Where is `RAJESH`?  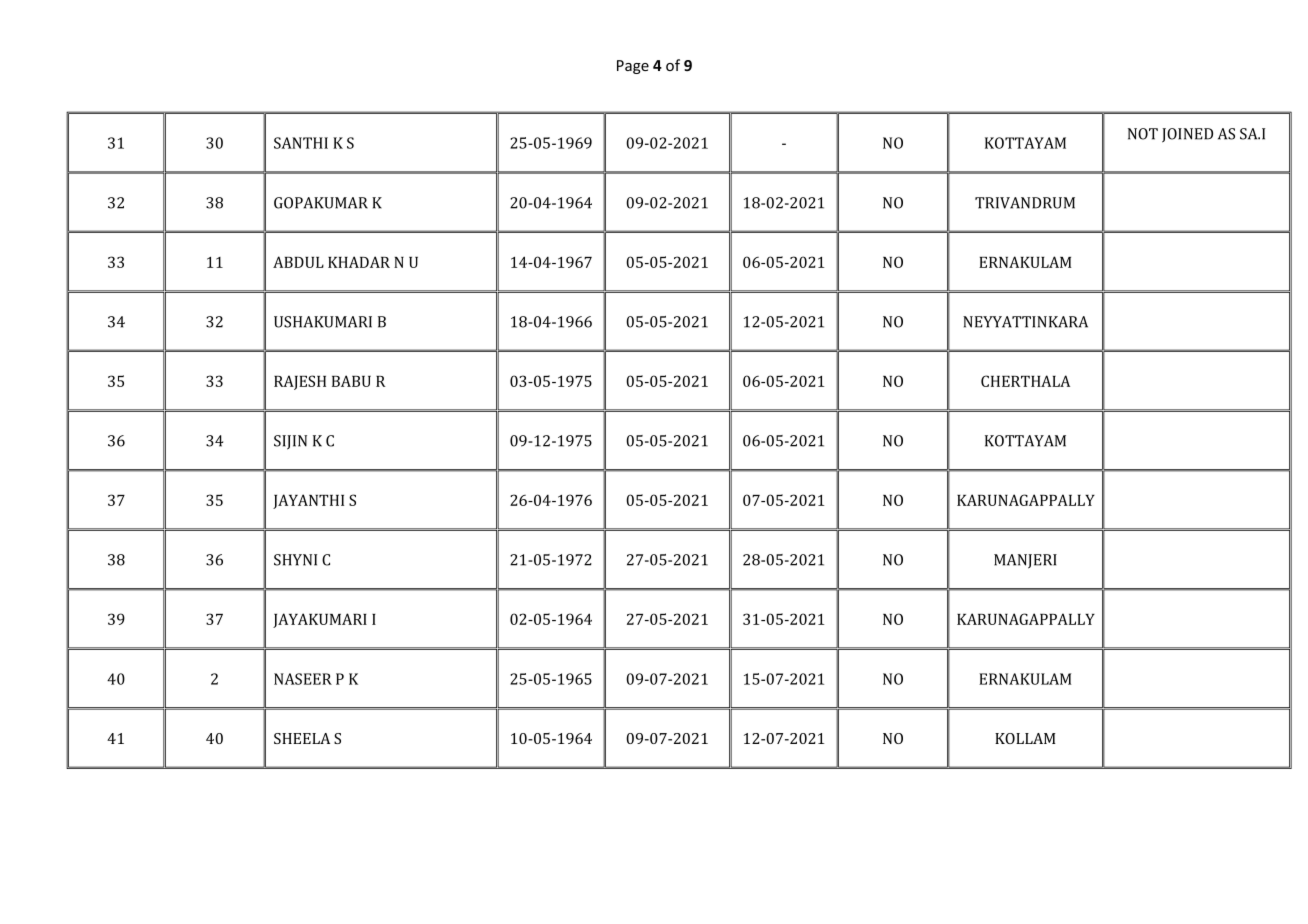
RAJESH is located at coordinates (300, 382).
